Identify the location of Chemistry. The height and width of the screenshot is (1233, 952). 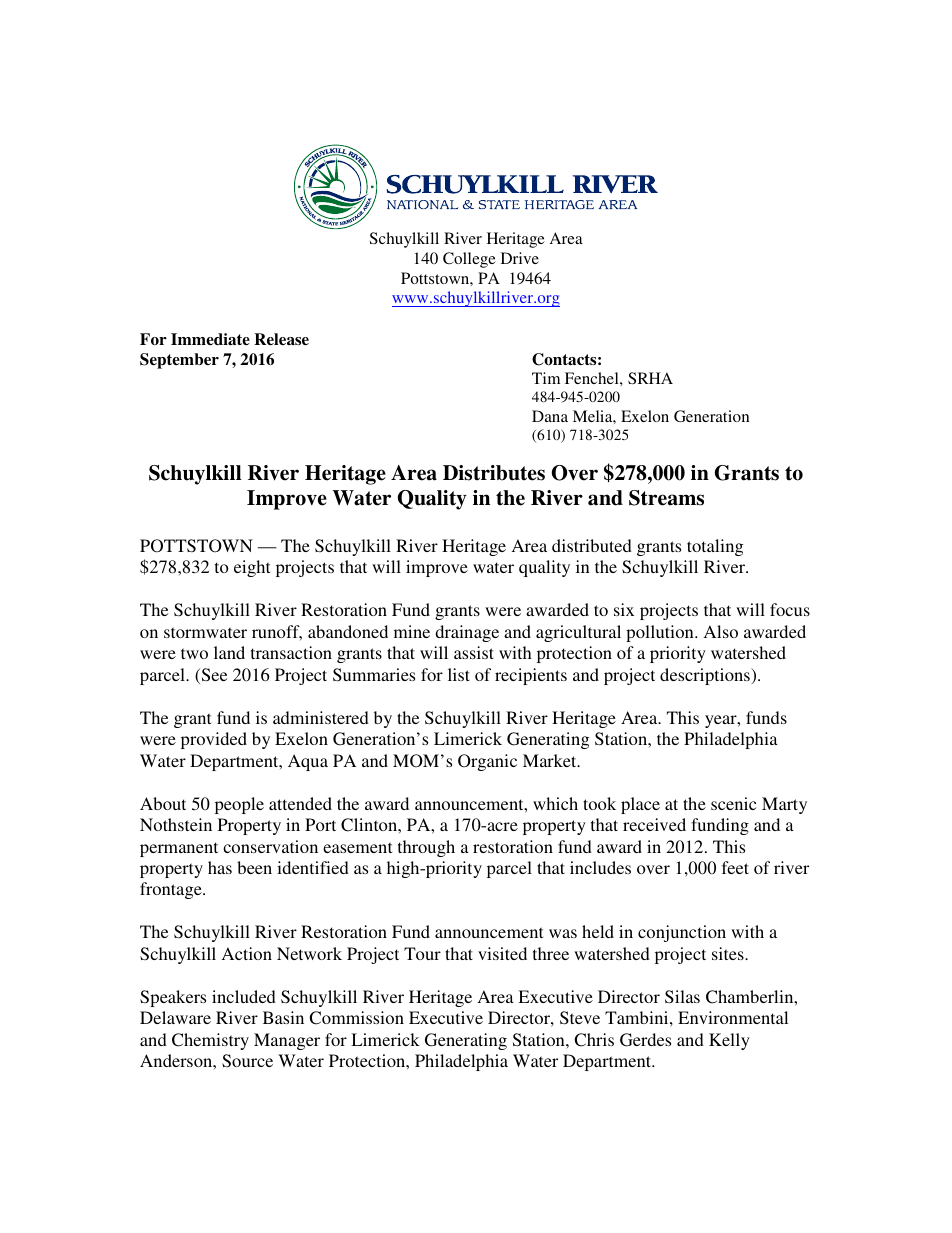
(210, 1041).
